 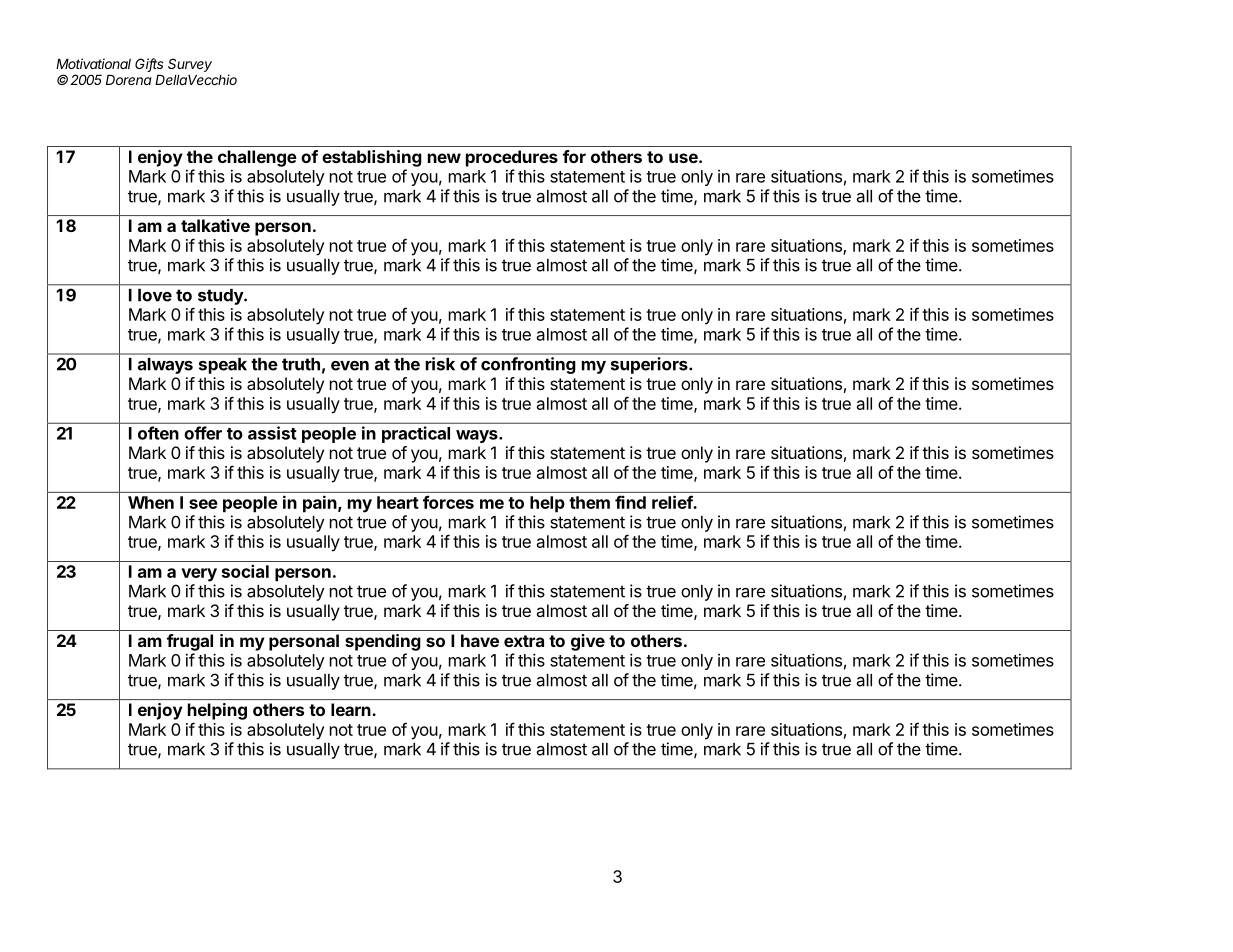 What do you see at coordinates (158, 433) in the screenshot?
I see `often` at bounding box center [158, 433].
